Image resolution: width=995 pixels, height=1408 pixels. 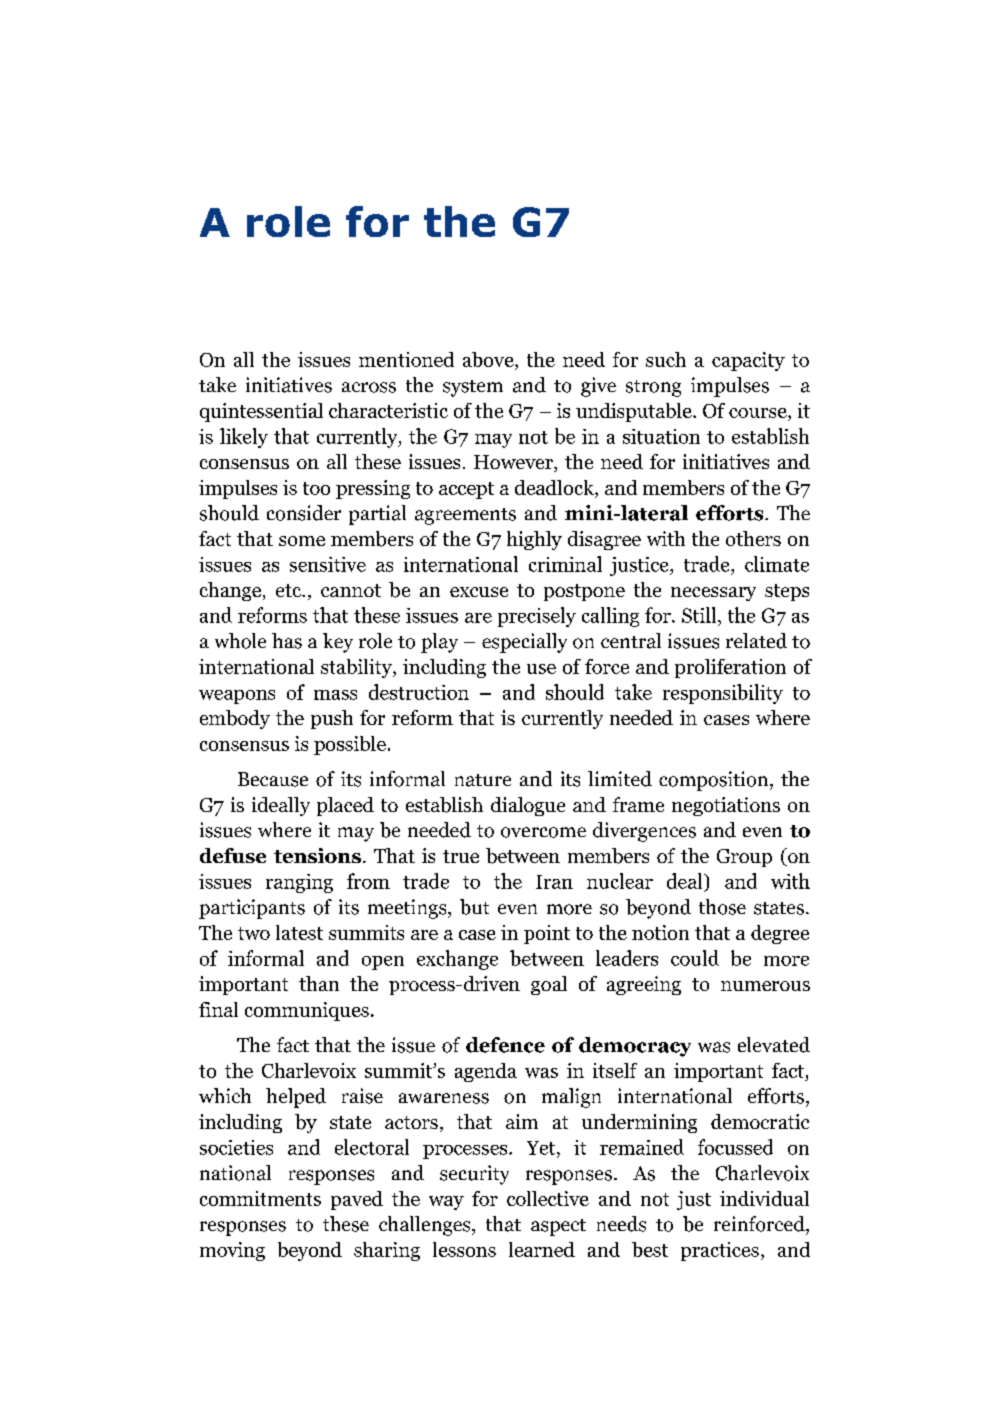 What do you see at coordinates (290, 590) in the document?
I see `etc` at bounding box center [290, 590].
